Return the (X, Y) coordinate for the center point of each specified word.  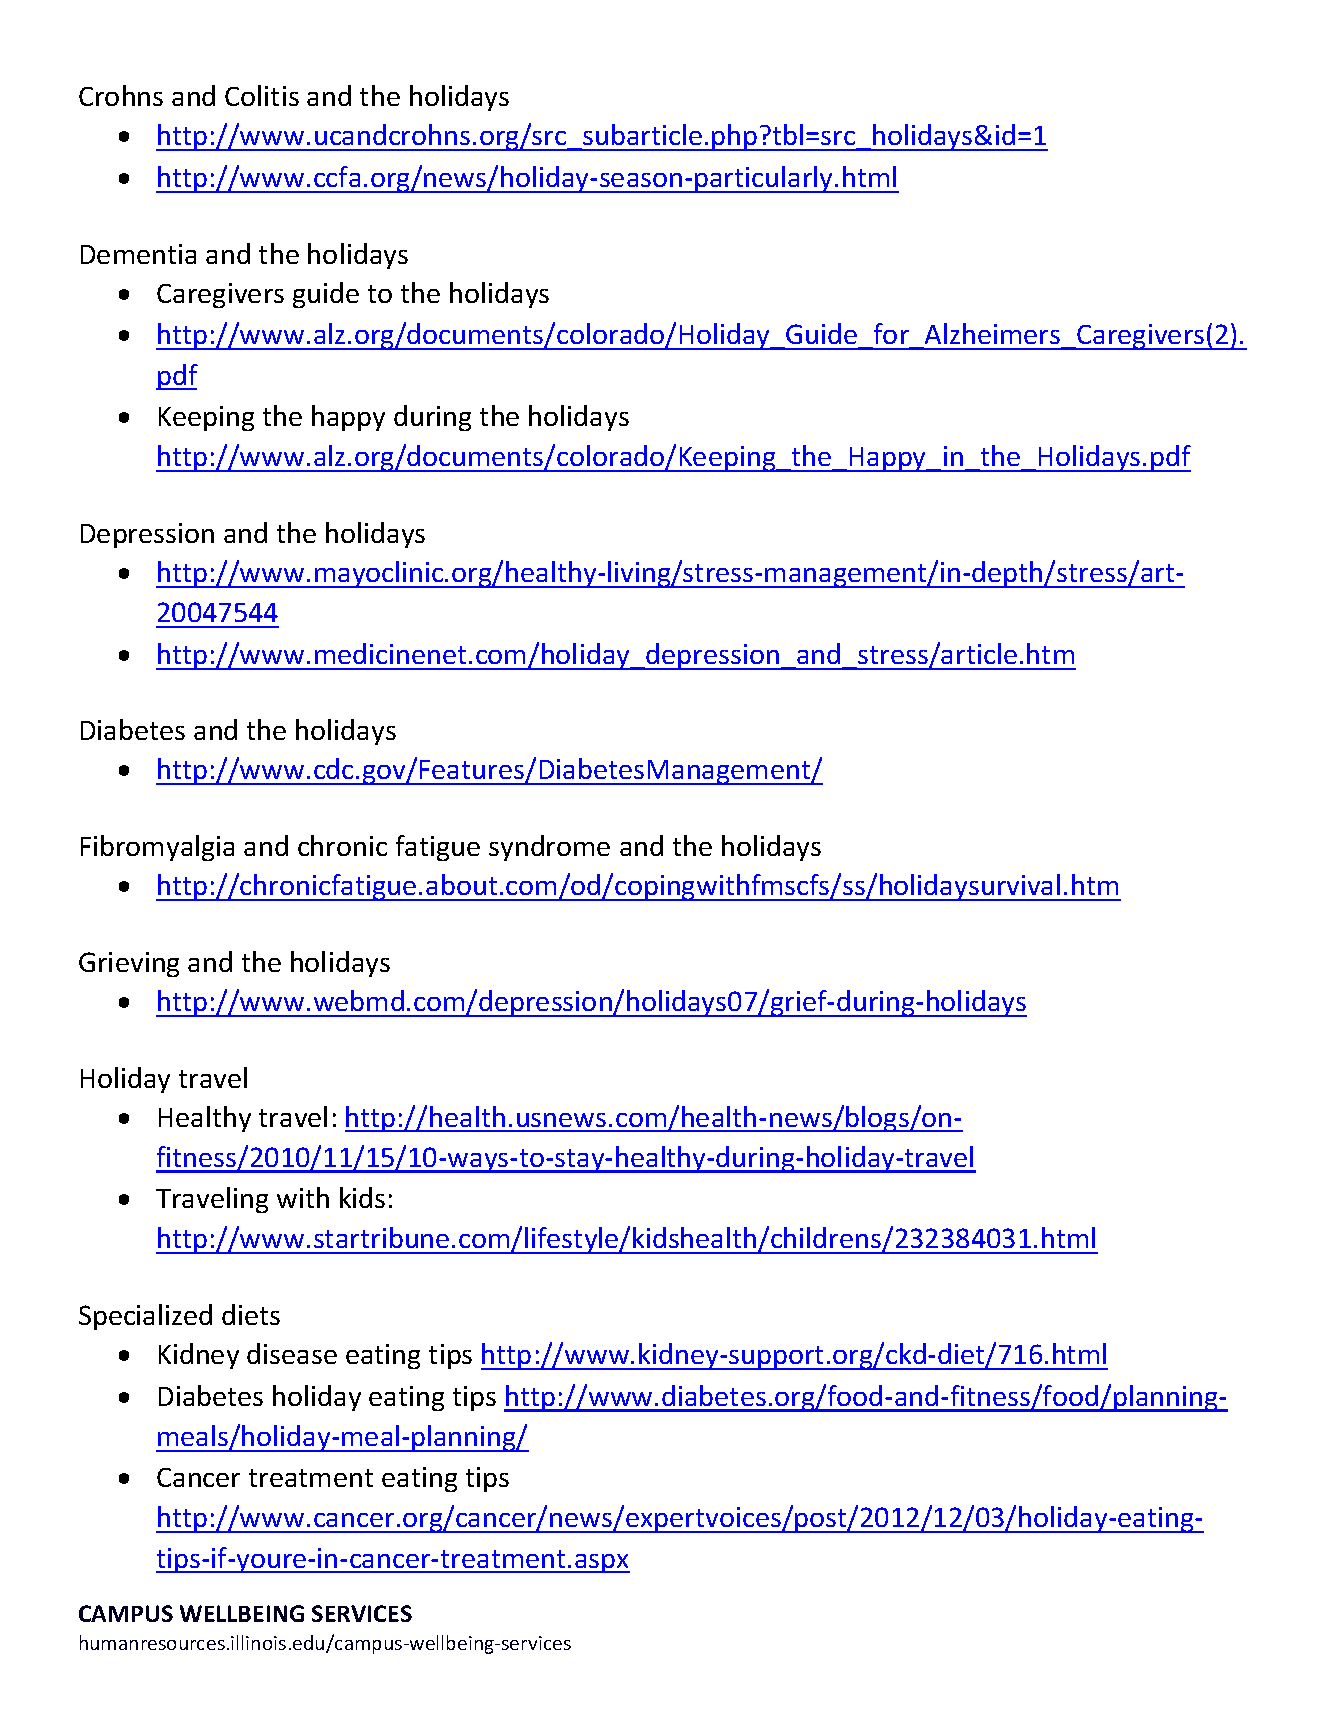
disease (292, 1353)
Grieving (129, 964)
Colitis (262, 95)
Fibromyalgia (157, 848)
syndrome (549, 848)
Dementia (138, 254)
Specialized (145, 1317)
